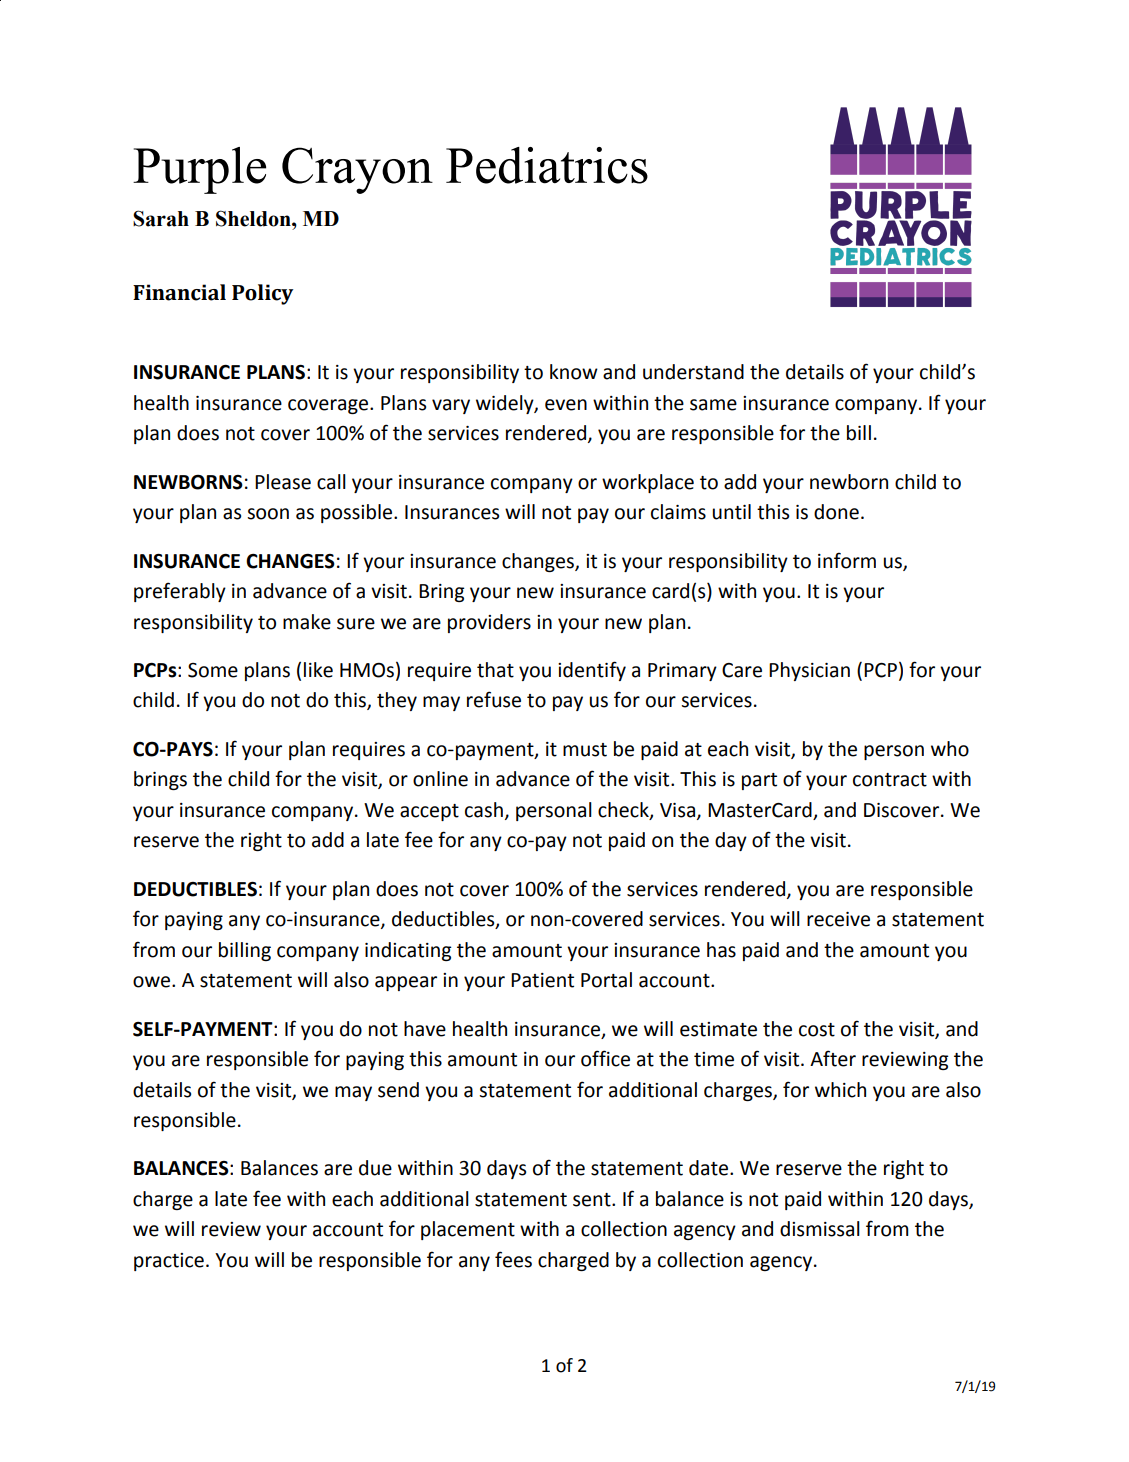 This document has width=1129, height=1462. I want to click on Sheldon, so click(254, 218).
